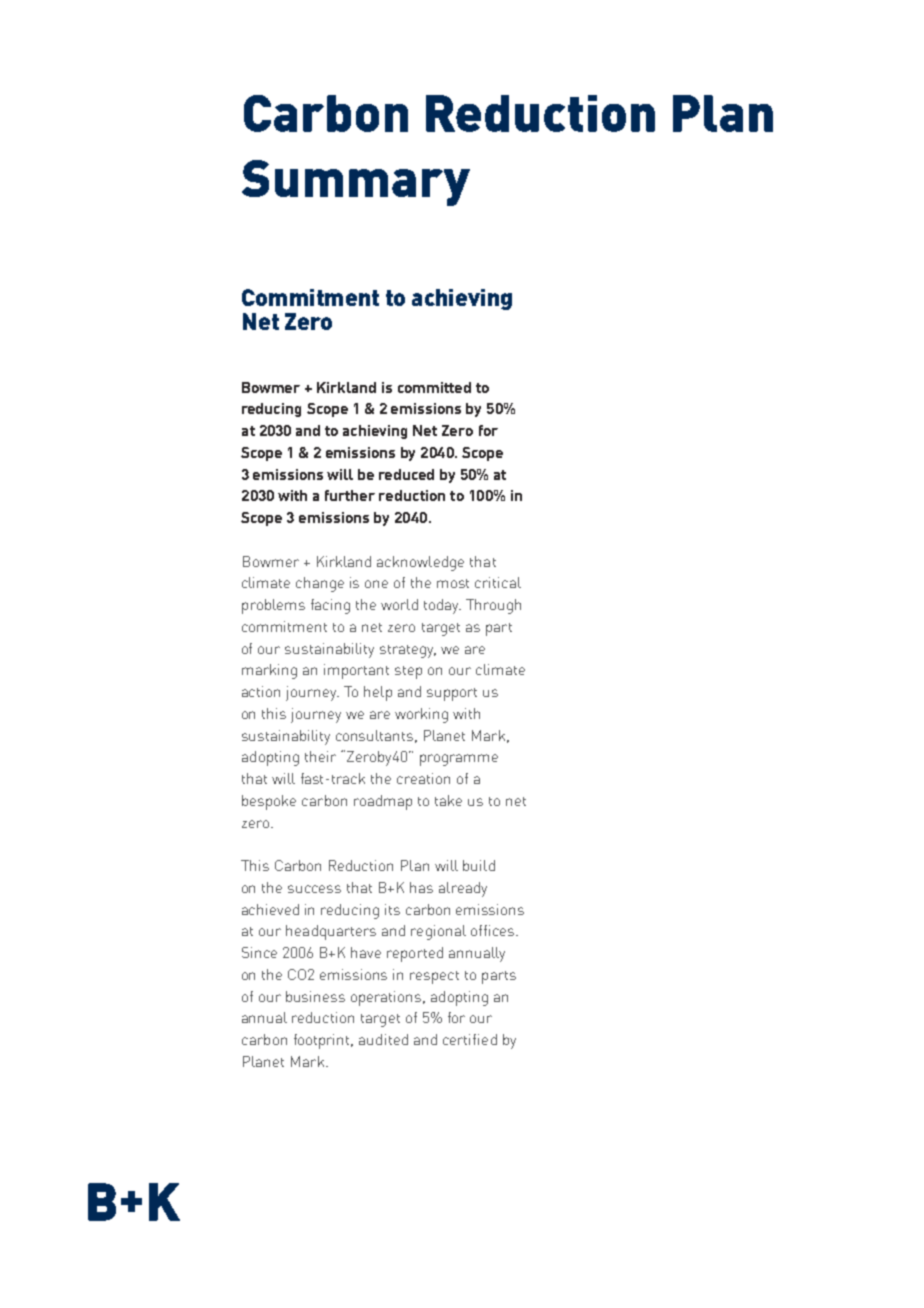  What do you see at coordinates (448, 800) in the document?
I see `take` at bounding box center [448, 800].
